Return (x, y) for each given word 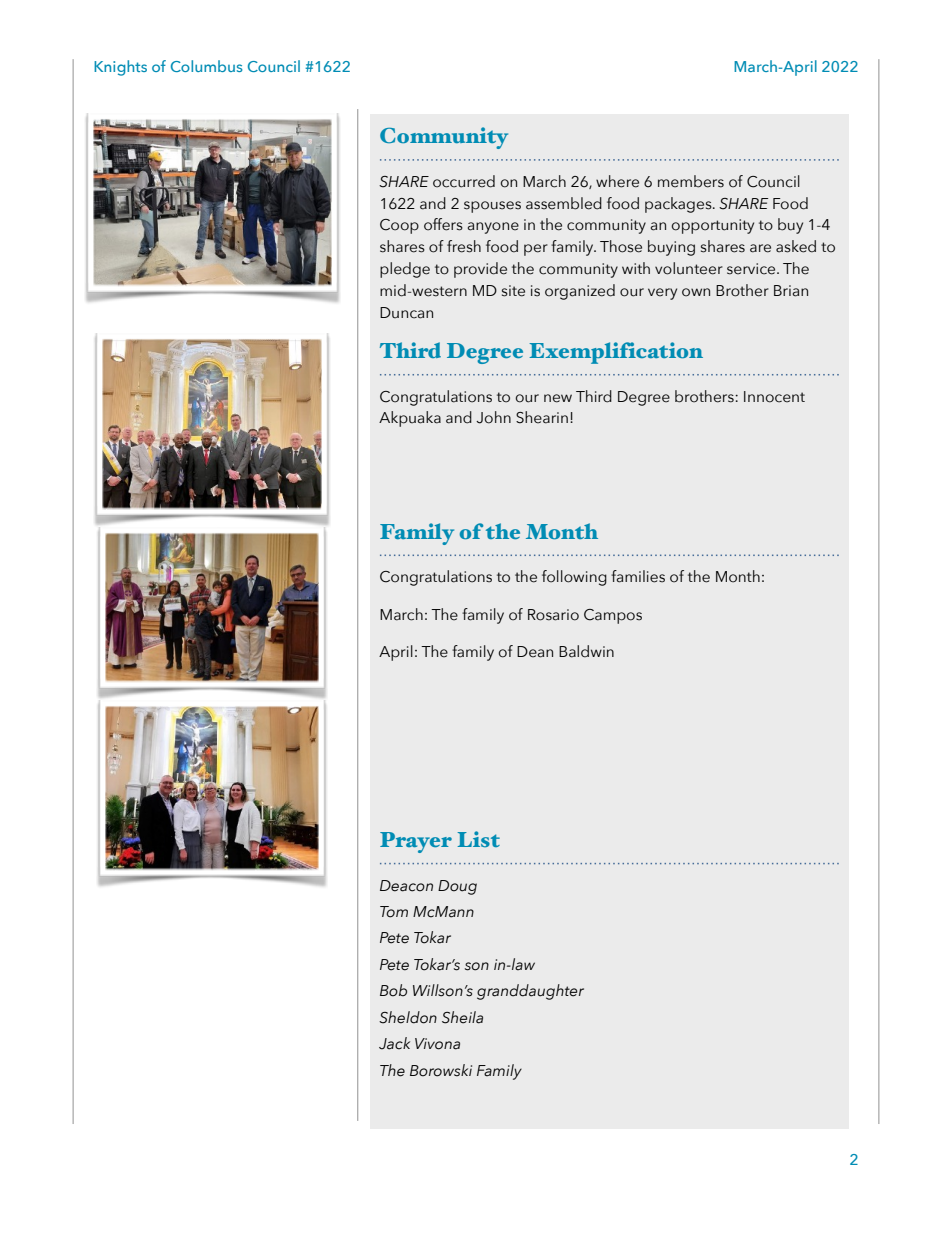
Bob (393, 990)
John (493, 417)
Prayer (416, 842)
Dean (535, 652)
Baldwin (586, 651)
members (691, 181)
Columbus (206, 66)
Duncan (406, 313)
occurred (464, 181)
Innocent (774, 397)
